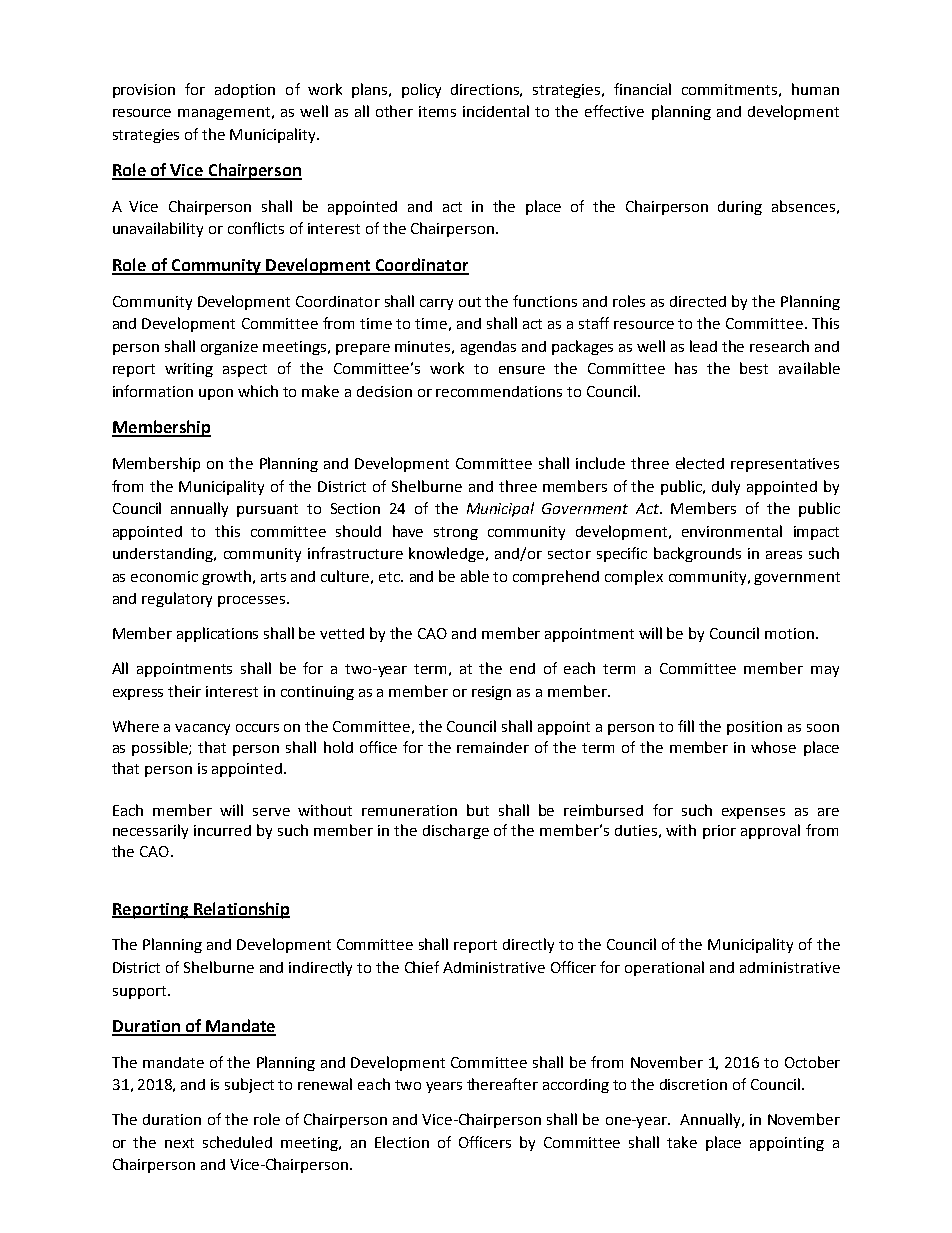 Image resolution: width=952 pixels, height=1233 pixels. What do you see at coordinates (753, 813) in the page?
I see `expenses` at bounding box center [753, 813].
